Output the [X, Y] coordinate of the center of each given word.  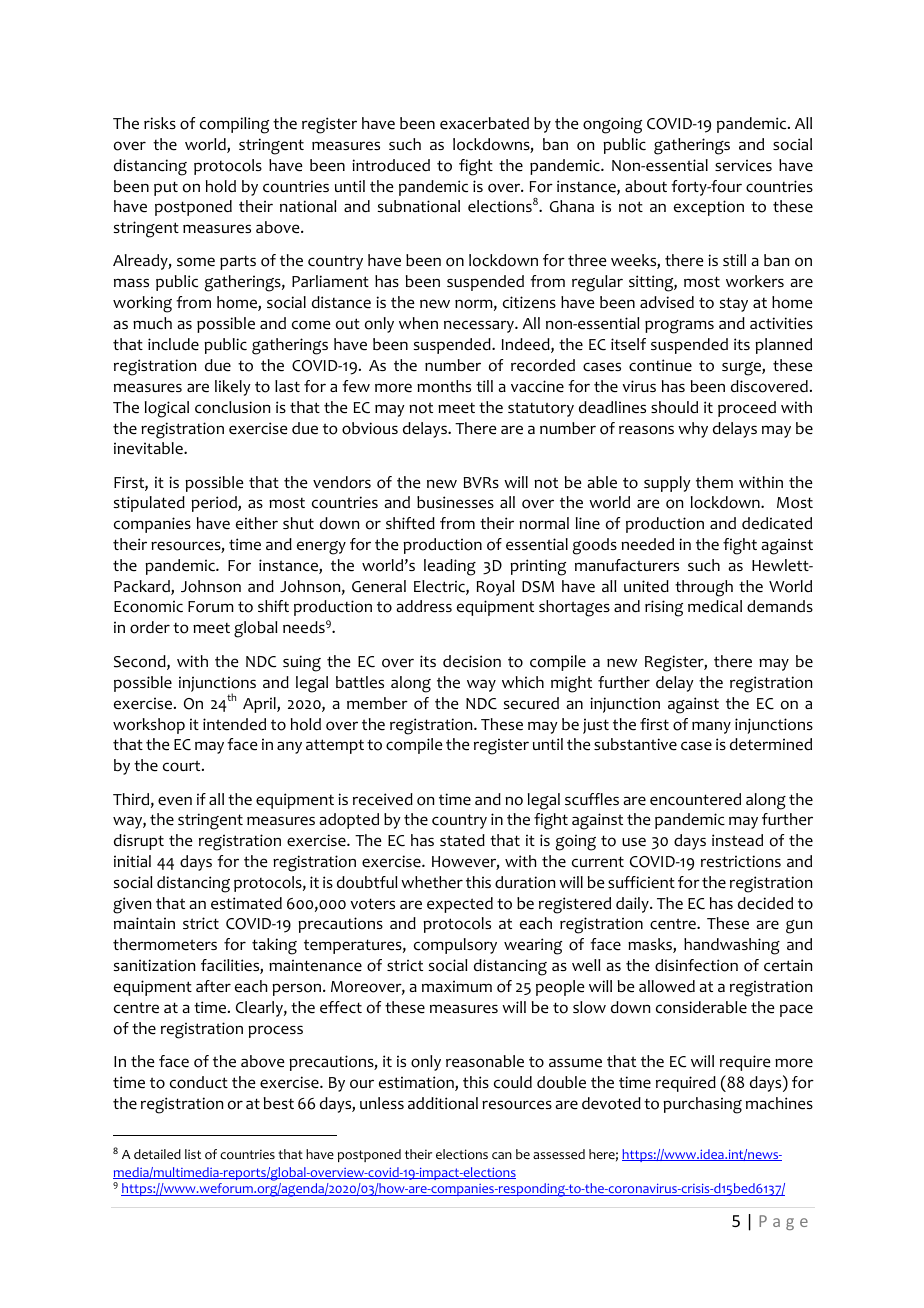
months [444, 386]
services [743, 165]
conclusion [232, 407]
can [502, 1155]
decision [472, 661]
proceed [747, 409]
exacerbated [484, 123]
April [260, 705]
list [193, 1154]
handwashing [732, 946]
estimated [246, 903]
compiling [234, 125]
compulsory [455, 946]
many [711, 727]
